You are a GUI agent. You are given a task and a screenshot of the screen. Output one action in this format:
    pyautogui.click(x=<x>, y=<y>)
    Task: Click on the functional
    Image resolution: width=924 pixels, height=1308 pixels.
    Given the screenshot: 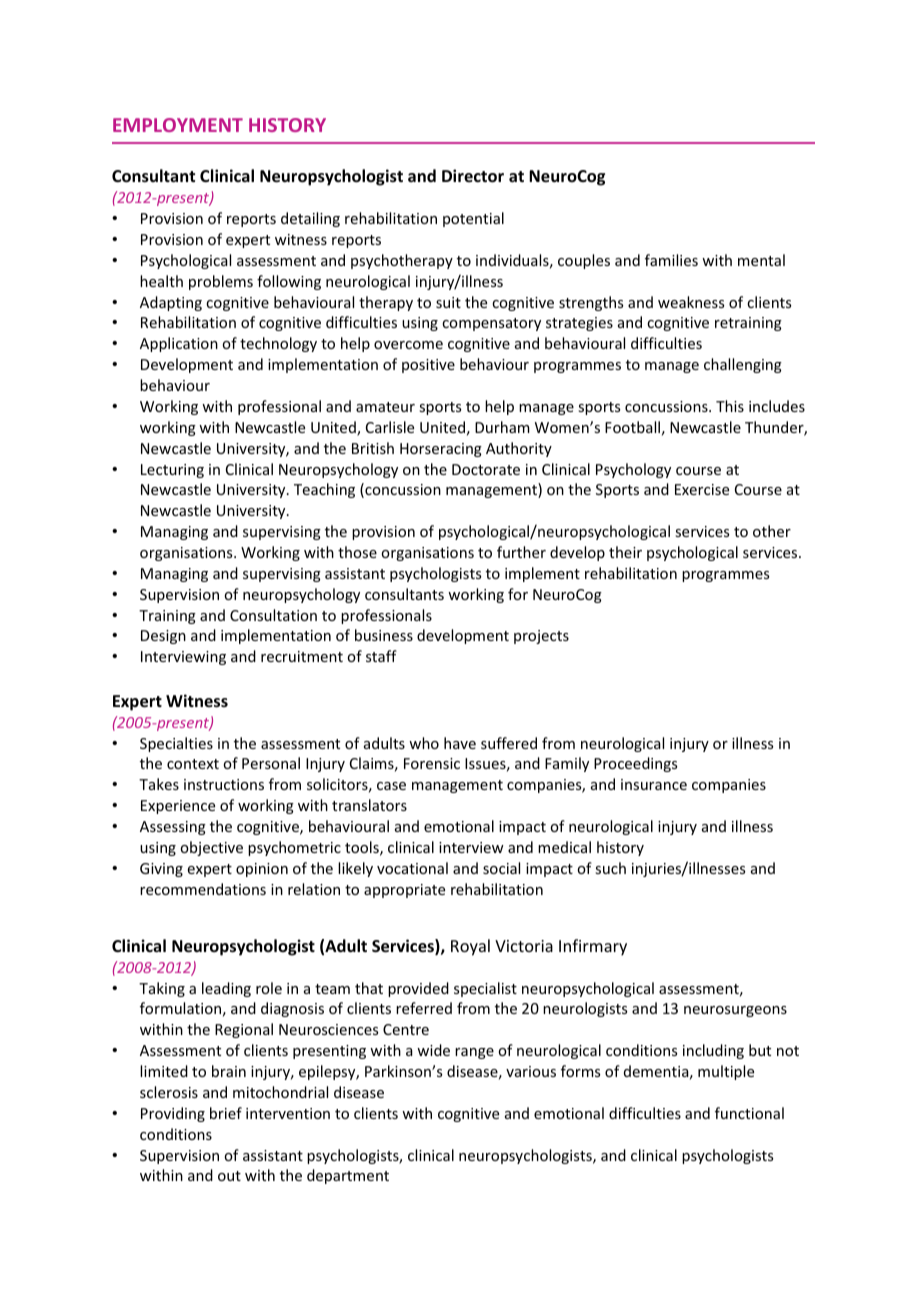 What is the action you would take?
    pyautogui.click(x=749, y=1113)
